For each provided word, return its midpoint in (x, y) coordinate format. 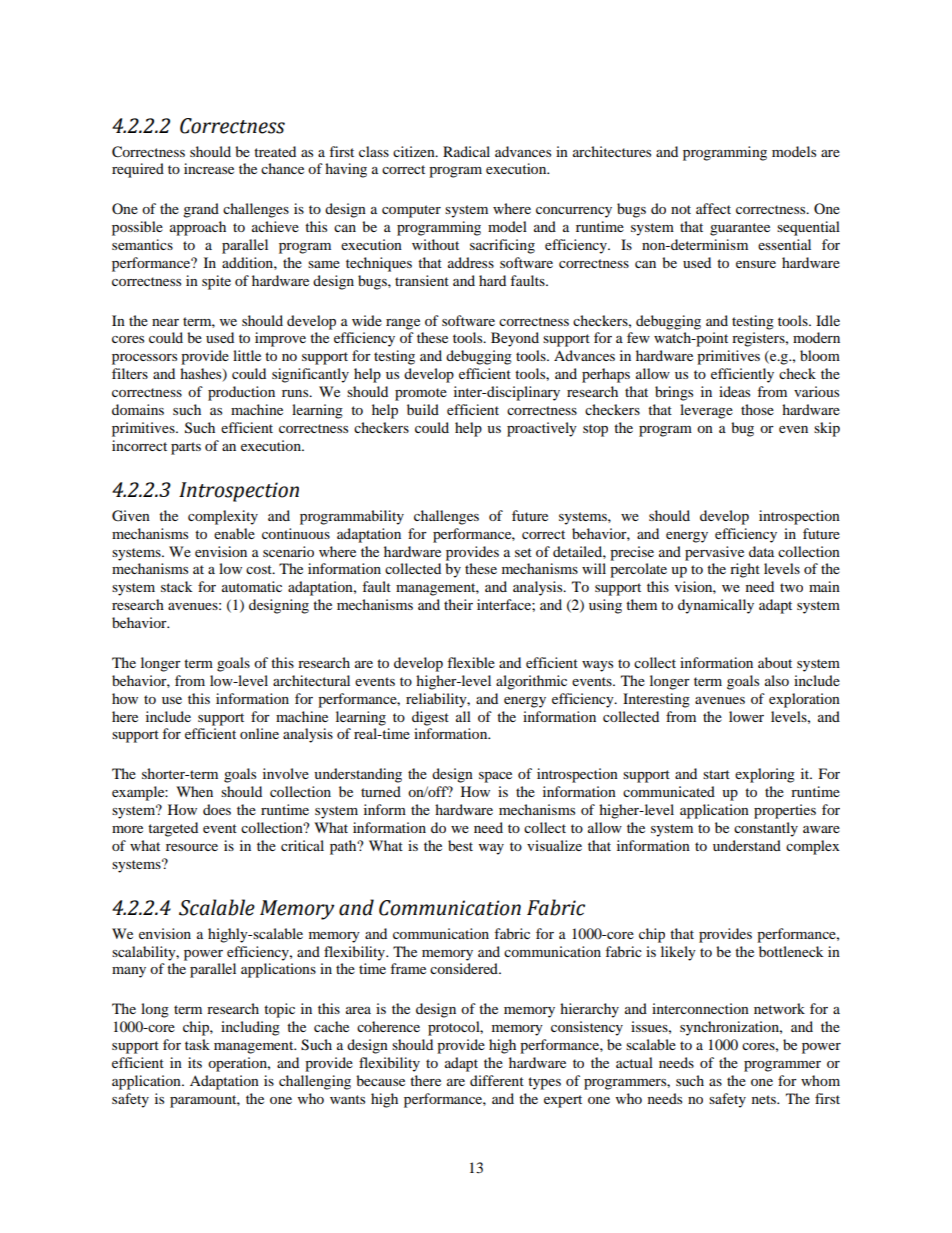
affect (713, 208)
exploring (765, 775)
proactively (542, 429)
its (195, 1062)
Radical (466, 151)
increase (209, 168)
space (495, 777)
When (194, 791)
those (757, 409)
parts (186, 448)
